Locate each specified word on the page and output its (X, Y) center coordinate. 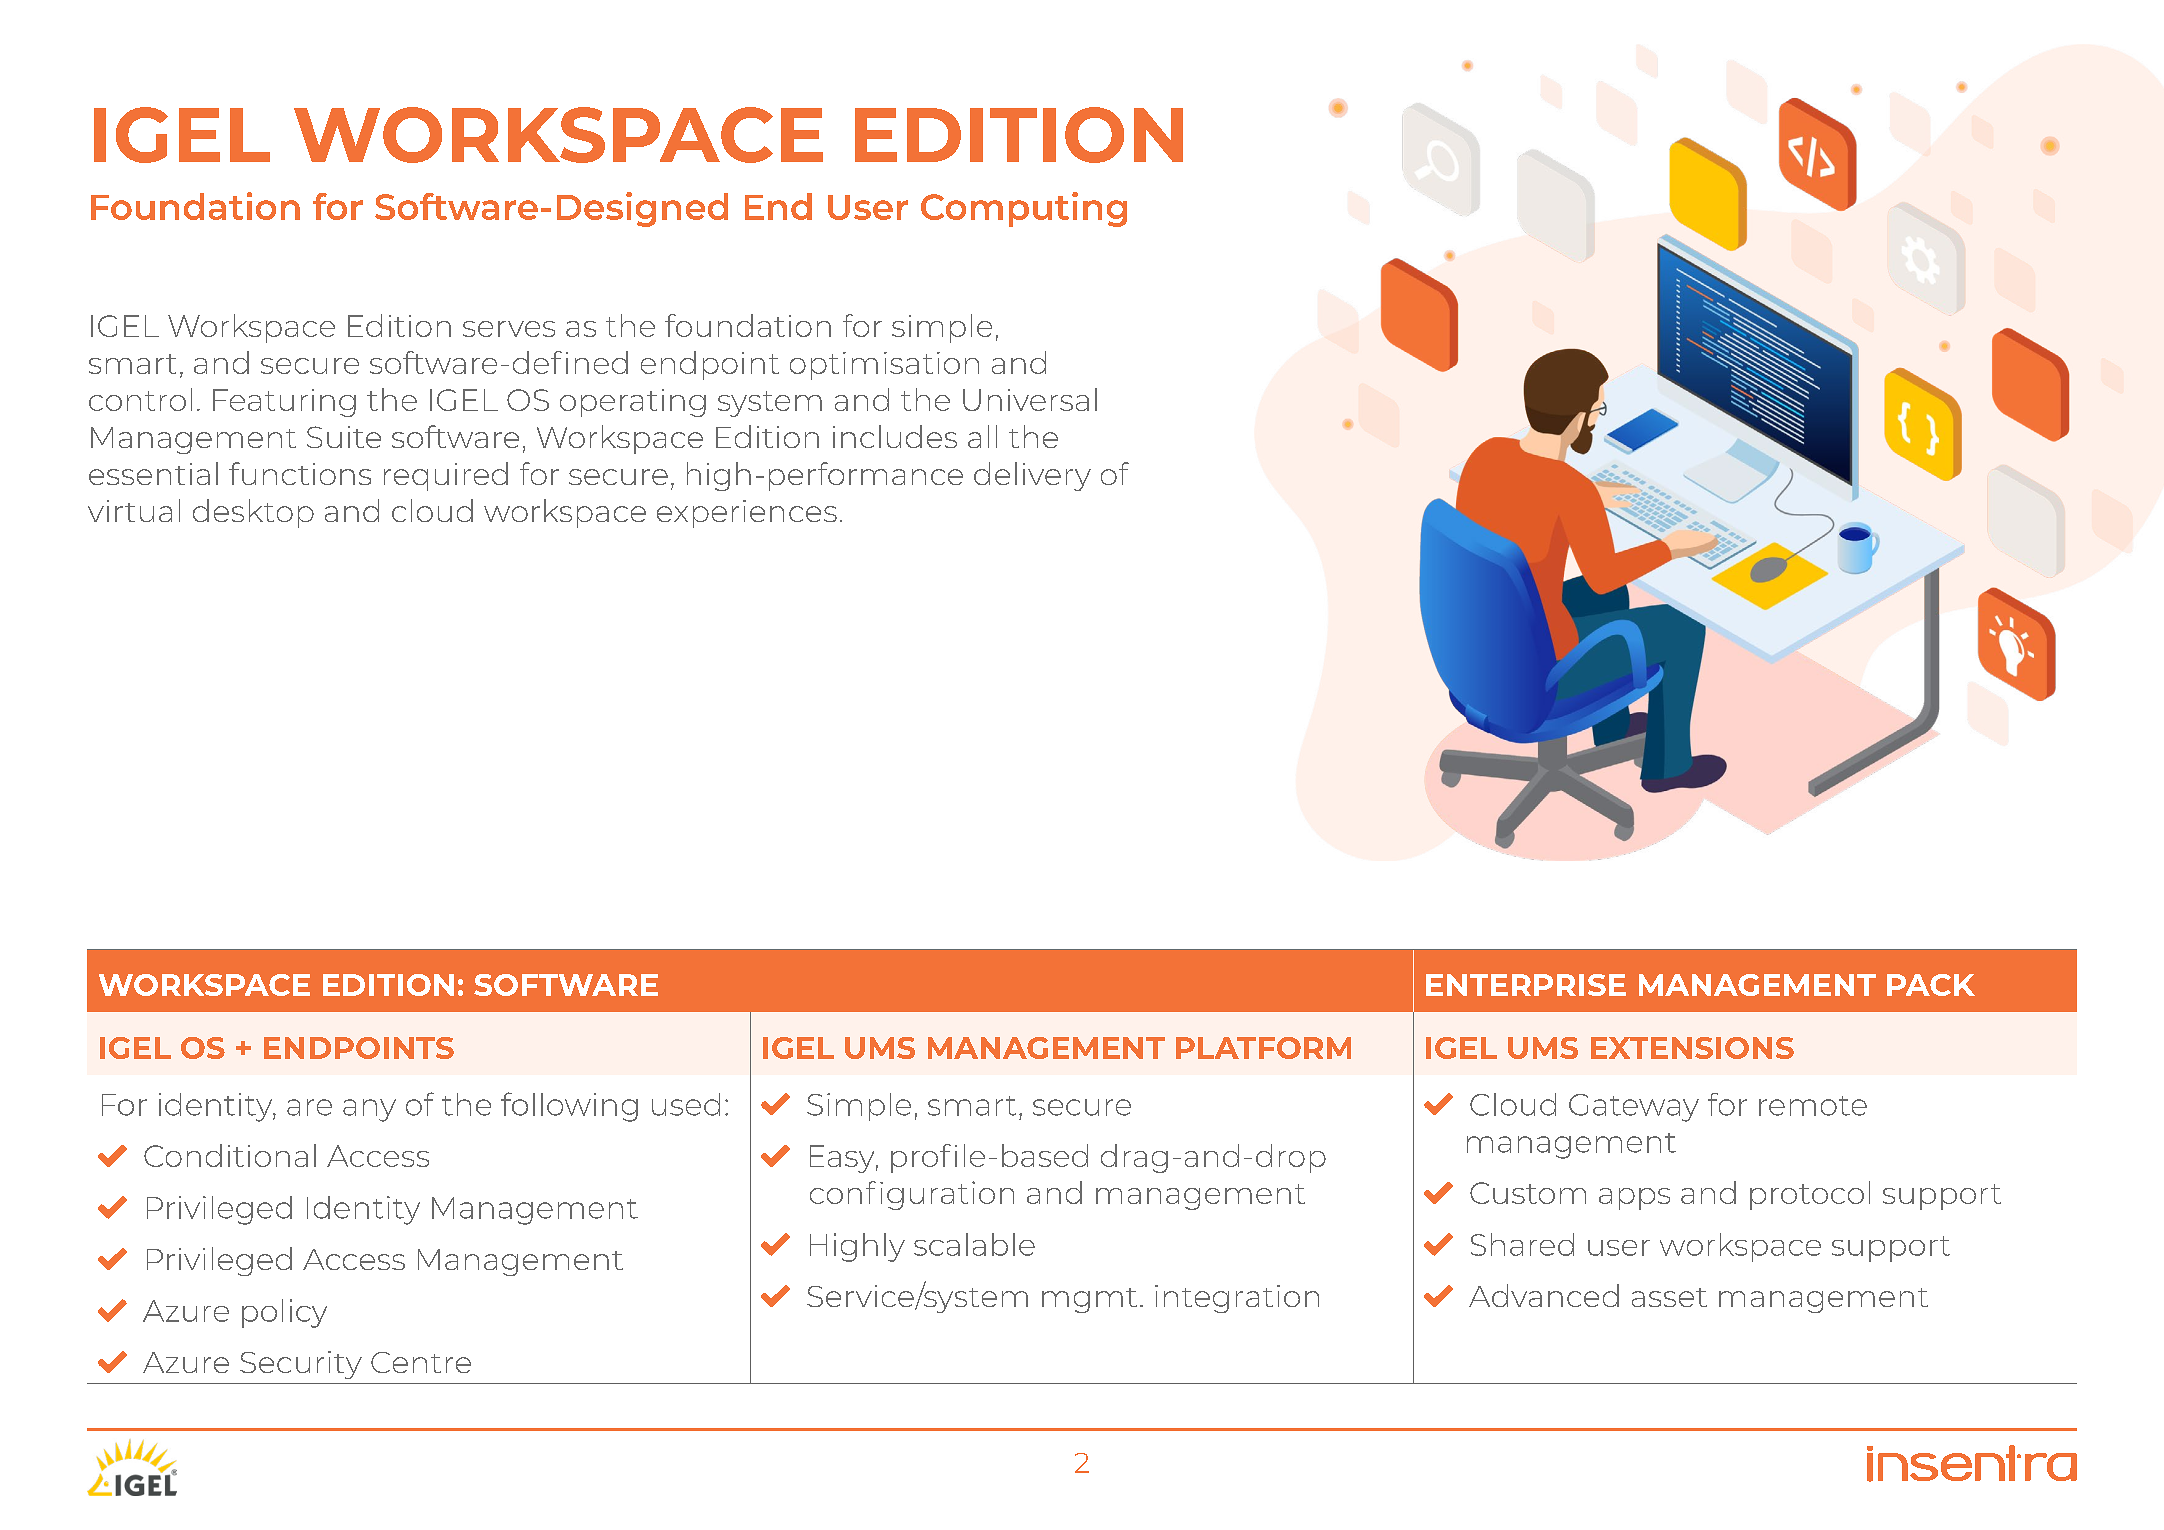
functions (300, 473)
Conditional (230, 1155)
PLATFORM (1263, 1048)
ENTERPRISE (1526, 985)
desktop (253, 513)
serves (509, 329)
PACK (1931, 985)
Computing (1024, 209)
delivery (1032, 476)
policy (284, 1313)
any (369, 1110)
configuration (912, 1195)
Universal (1030, 399)
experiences (747, 514)
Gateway (1634, 1108)
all (982, 436)
